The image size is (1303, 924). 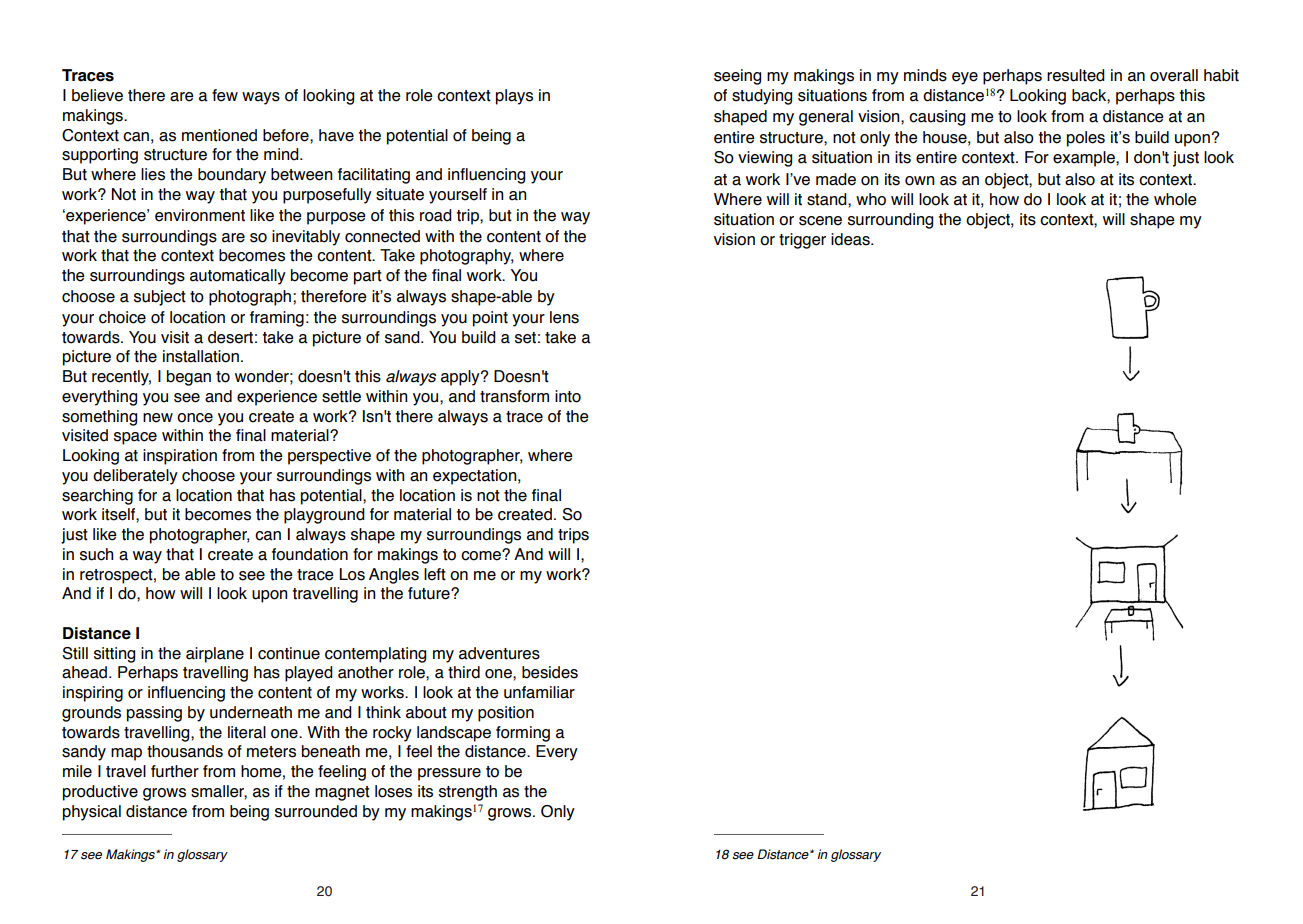 What do you see at coordinates (175, 771) in the page?
I see `further` at bounding box center [175, 771].
